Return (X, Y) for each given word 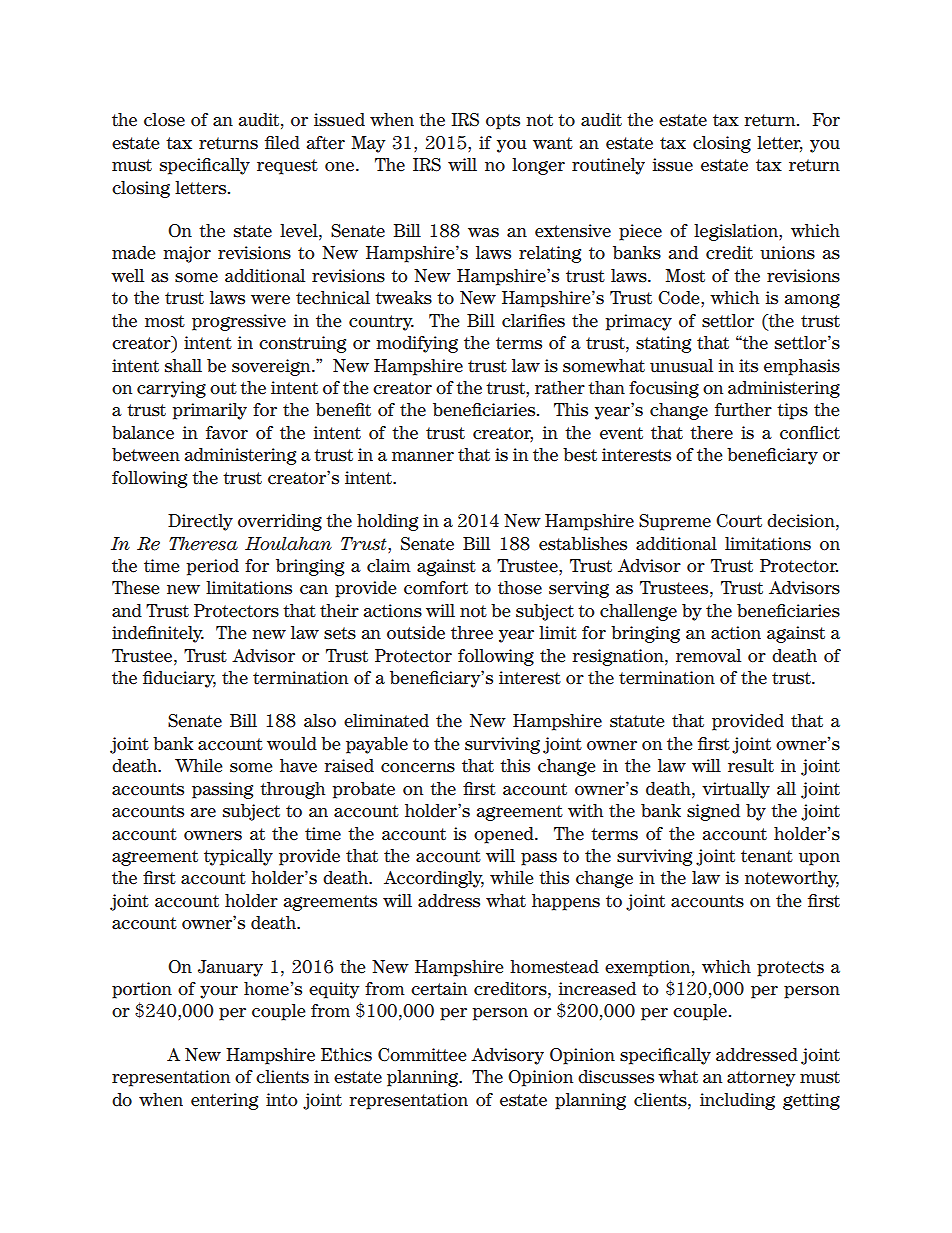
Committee (422, 1055)
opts (503, 122)
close (164, 120)
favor (227, 433)
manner (423, 457)
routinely (608, 166)
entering (224, 1101)
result (751, 766)
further (743, 410)
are (203, 813)
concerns (418, 768)
